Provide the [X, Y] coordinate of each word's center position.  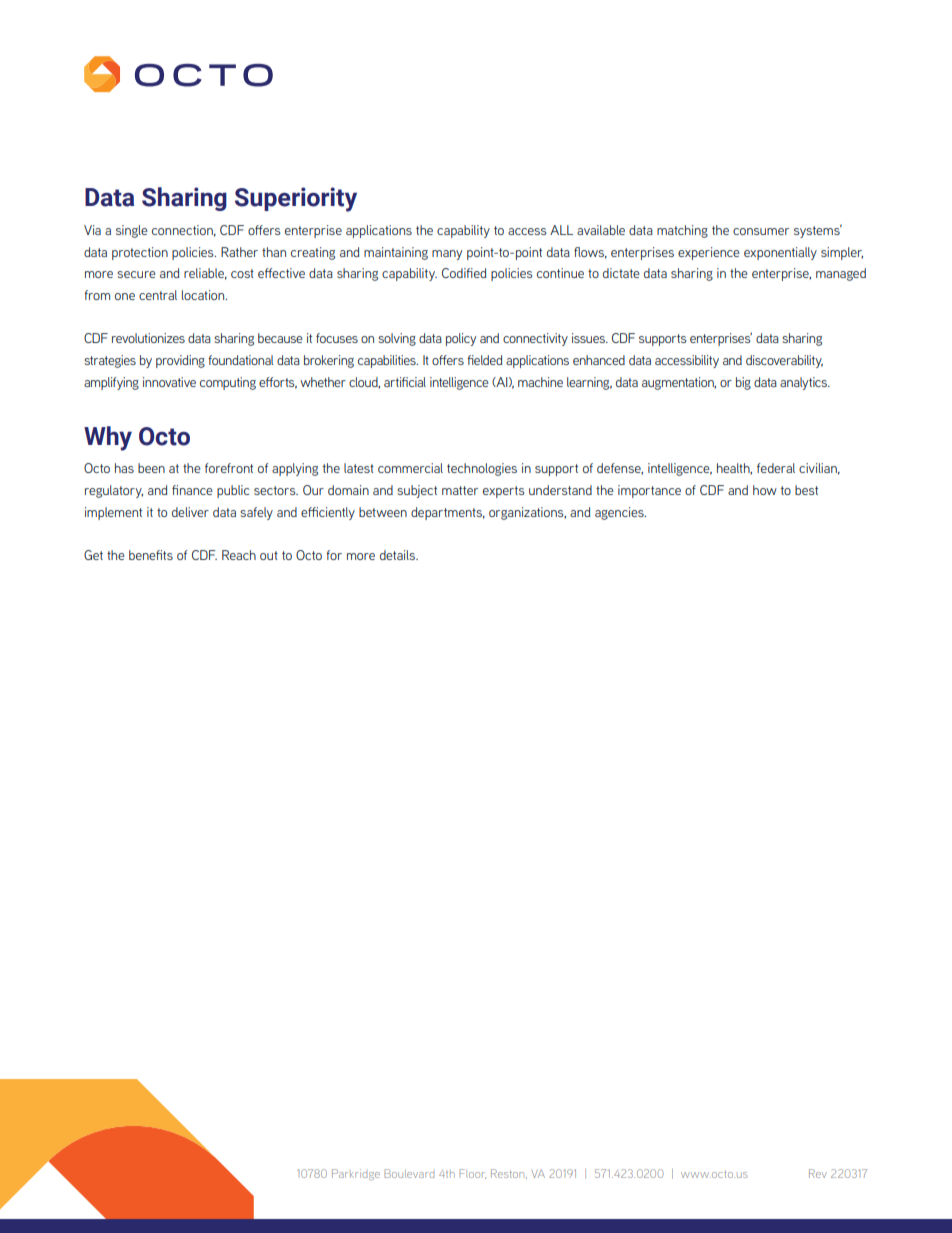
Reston [509, 1174]
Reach [239, 555]
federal [776, 468]
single [131, 231]
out [269, 555]
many [447, 255]
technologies [482, 469]
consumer [761, 231]
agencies [620, 513]
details [398, 555]
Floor [472, 1174]
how [765, 490]
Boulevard [409, 1173]
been [151, 468]
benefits [151, 555]
